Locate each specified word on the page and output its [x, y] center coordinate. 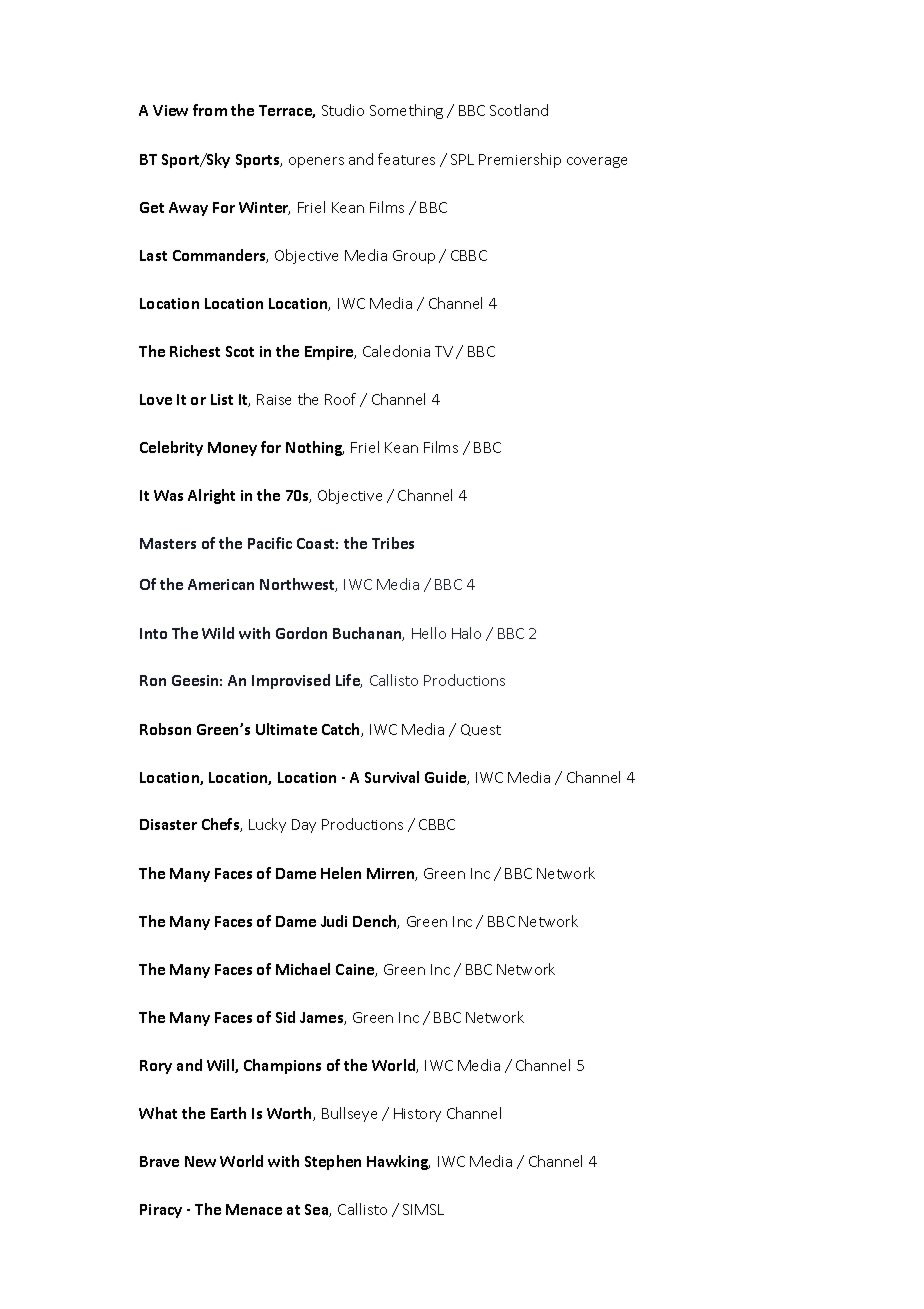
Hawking [398, 1162]
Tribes [393, 543]
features [406, 159]
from [210, 110]
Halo [466, 633]
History [417, 1115]
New [200, 1161]
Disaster [168, 824]
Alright [211, 496]
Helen [341, 873]
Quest [481, 730]
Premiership [520, 160]
